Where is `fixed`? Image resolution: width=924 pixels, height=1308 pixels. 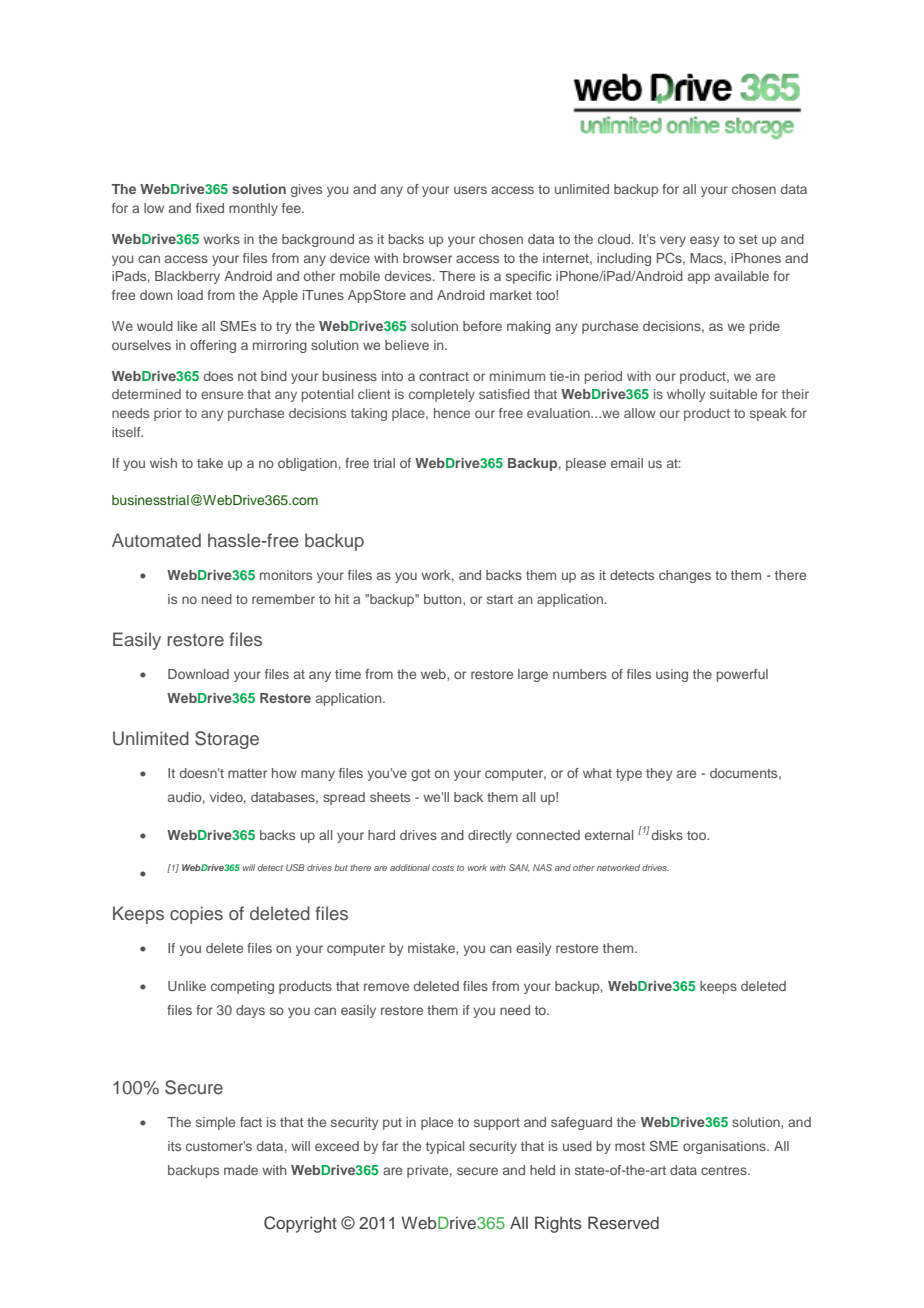
fixed is located at coordinates (210, 208).
